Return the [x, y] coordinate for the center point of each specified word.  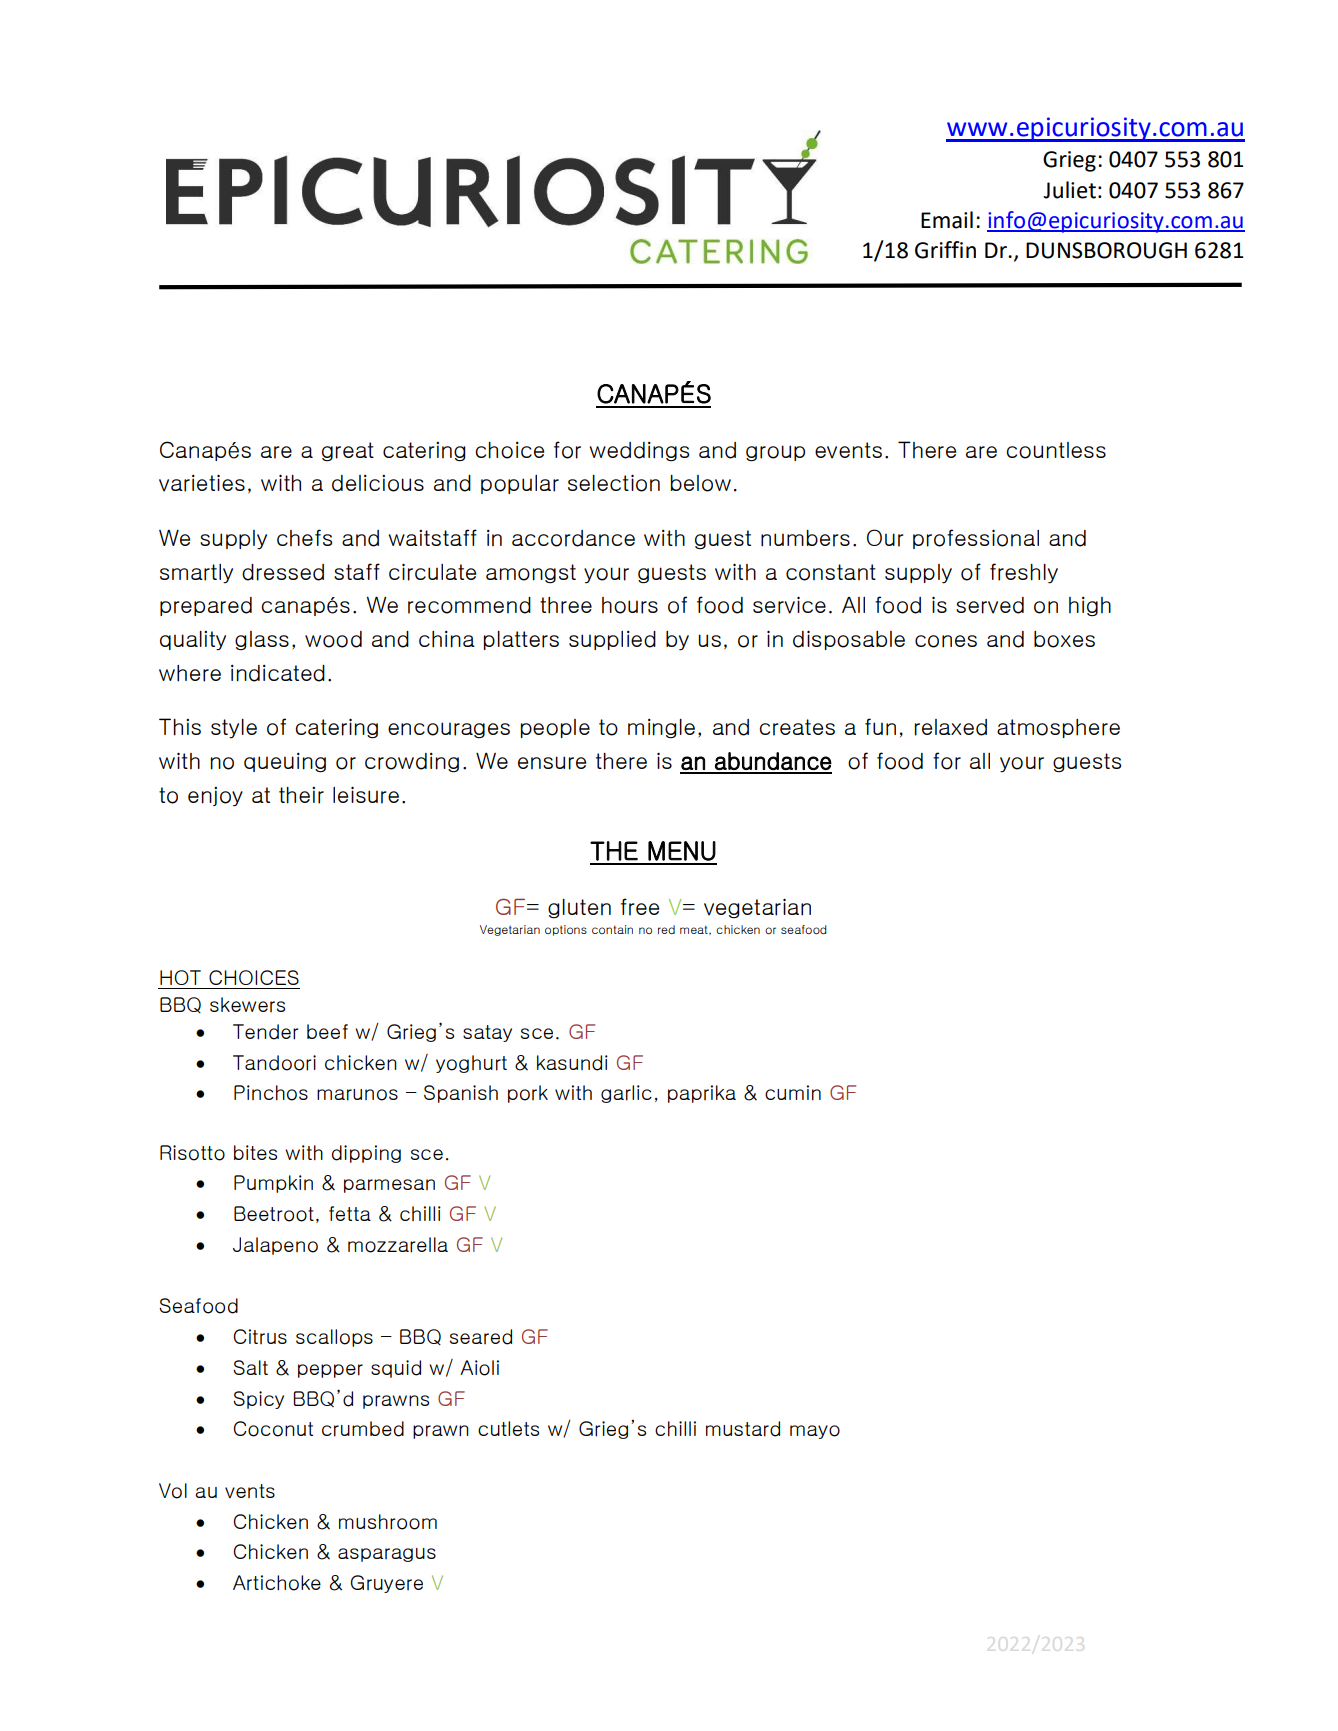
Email [947, 220]
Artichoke [277, 1583]
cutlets [508, 1428]
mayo [815, 1432]
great [348, 452]
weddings [639, 452]
